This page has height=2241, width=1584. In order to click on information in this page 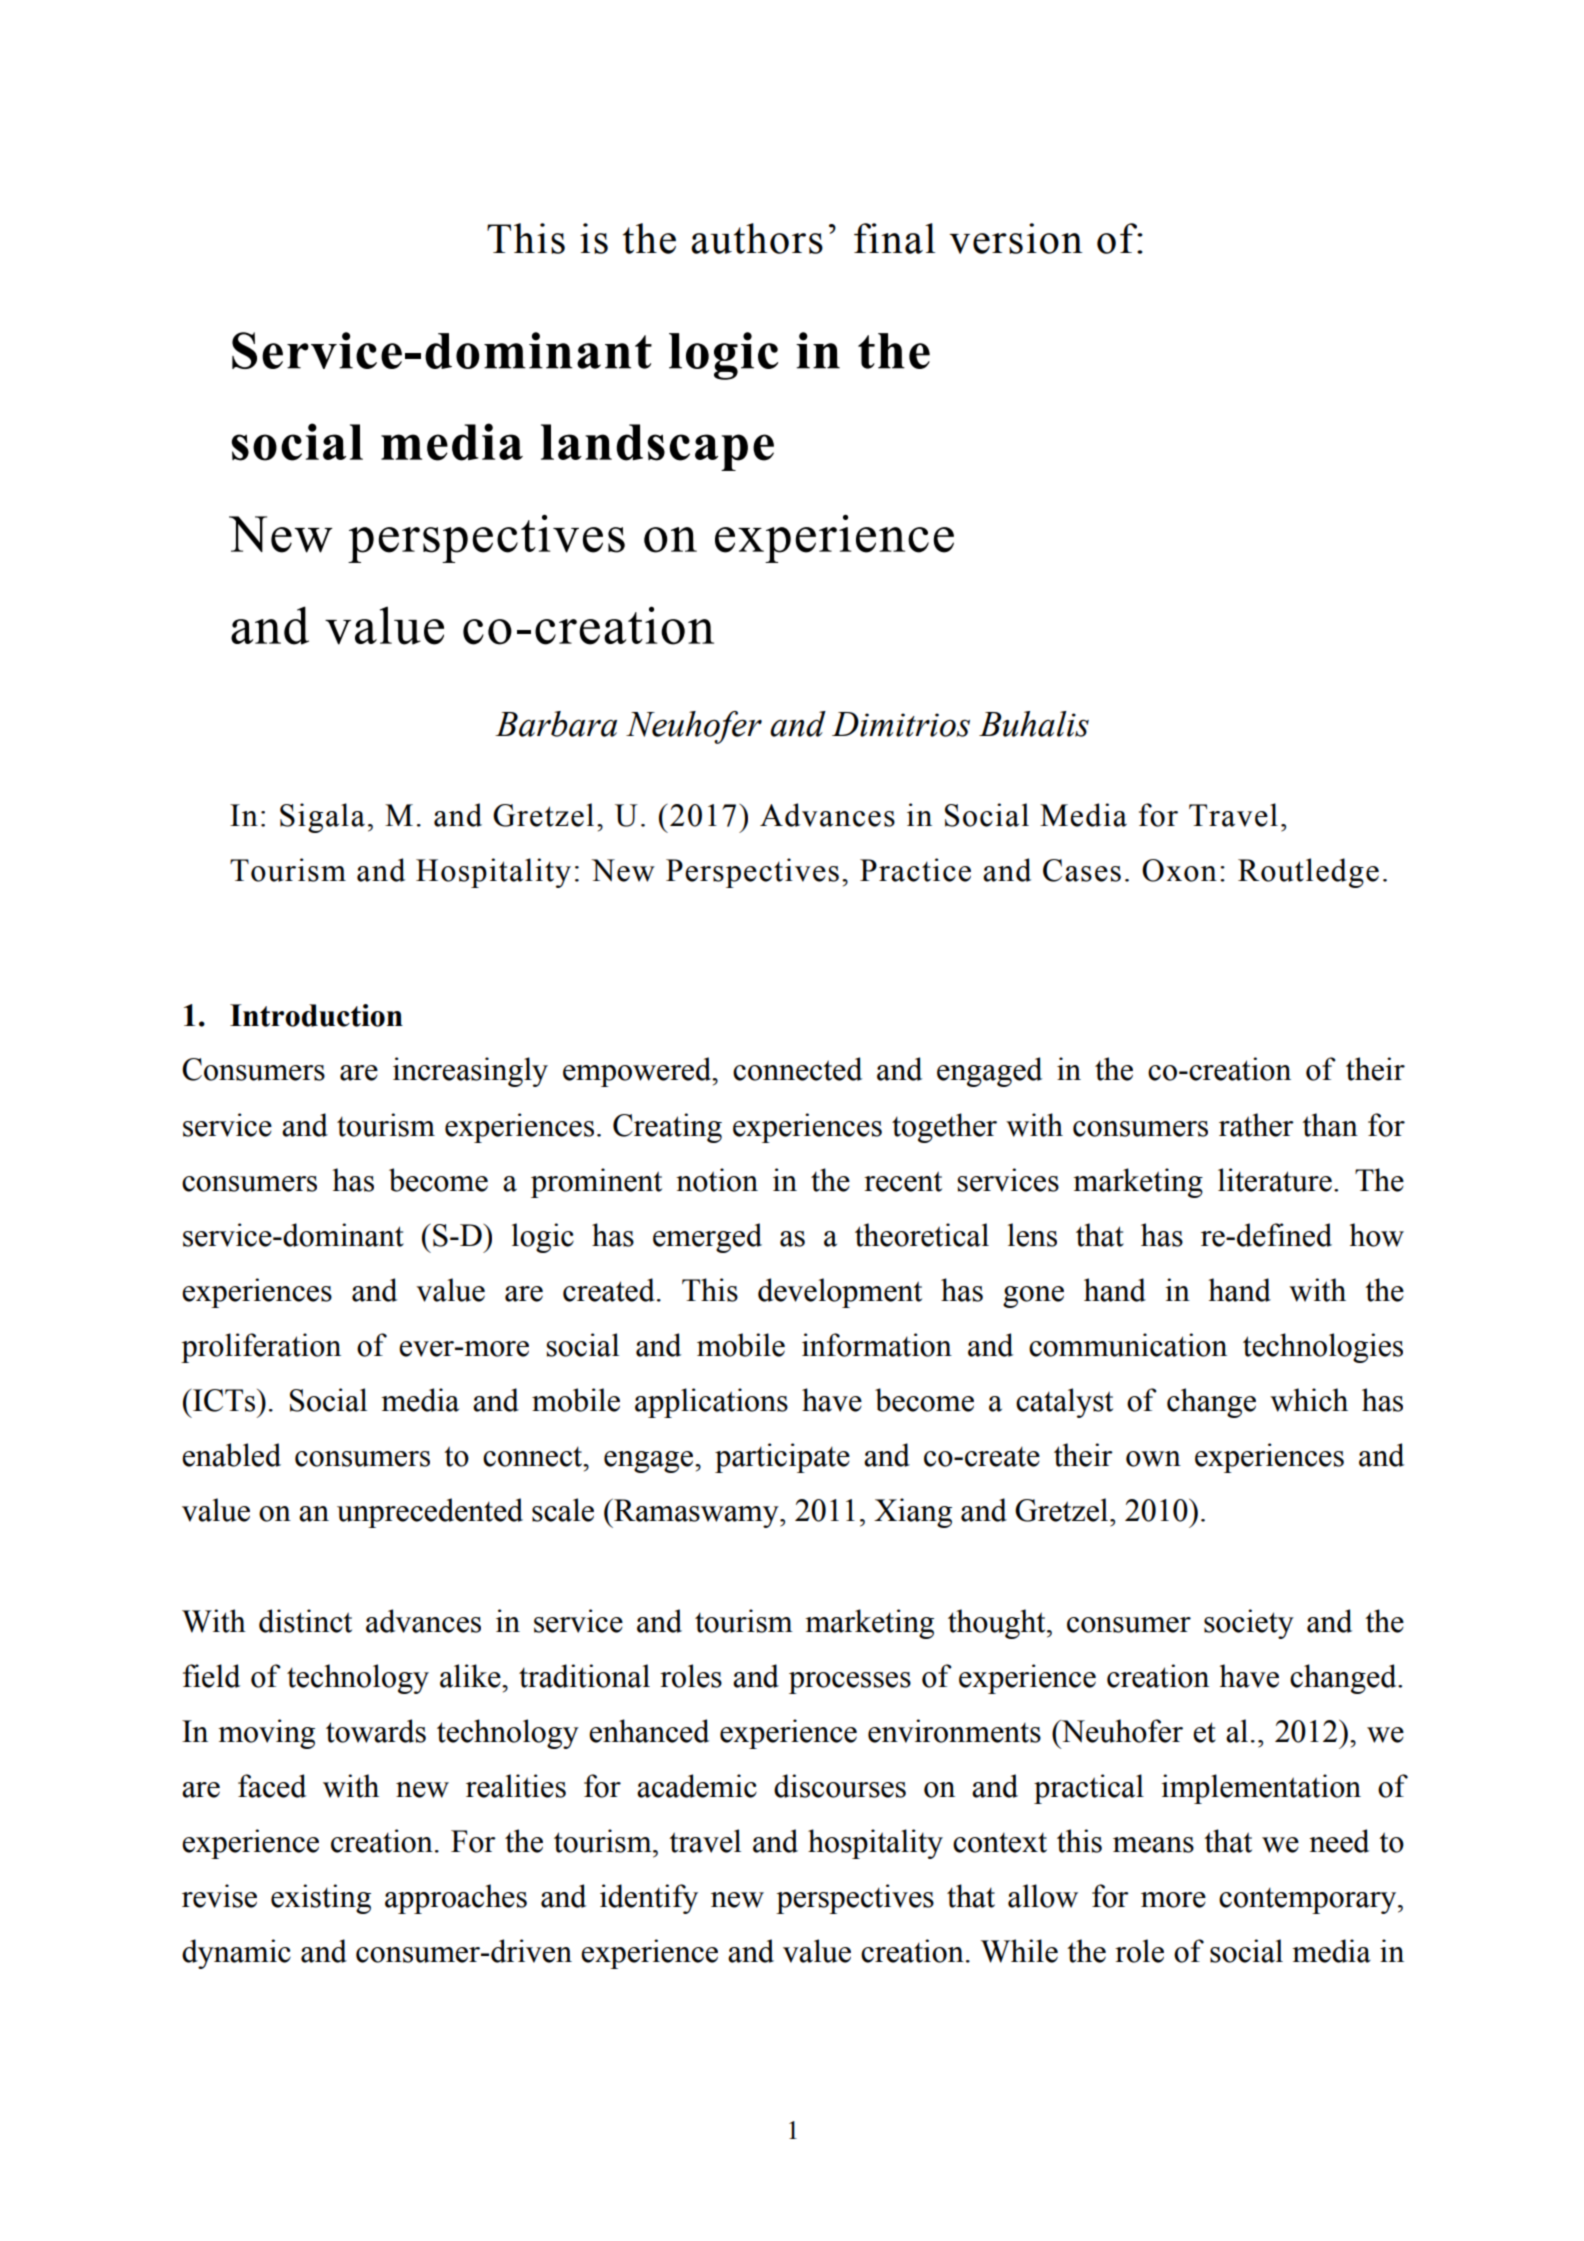, I will do `click(877, 1345)`.
